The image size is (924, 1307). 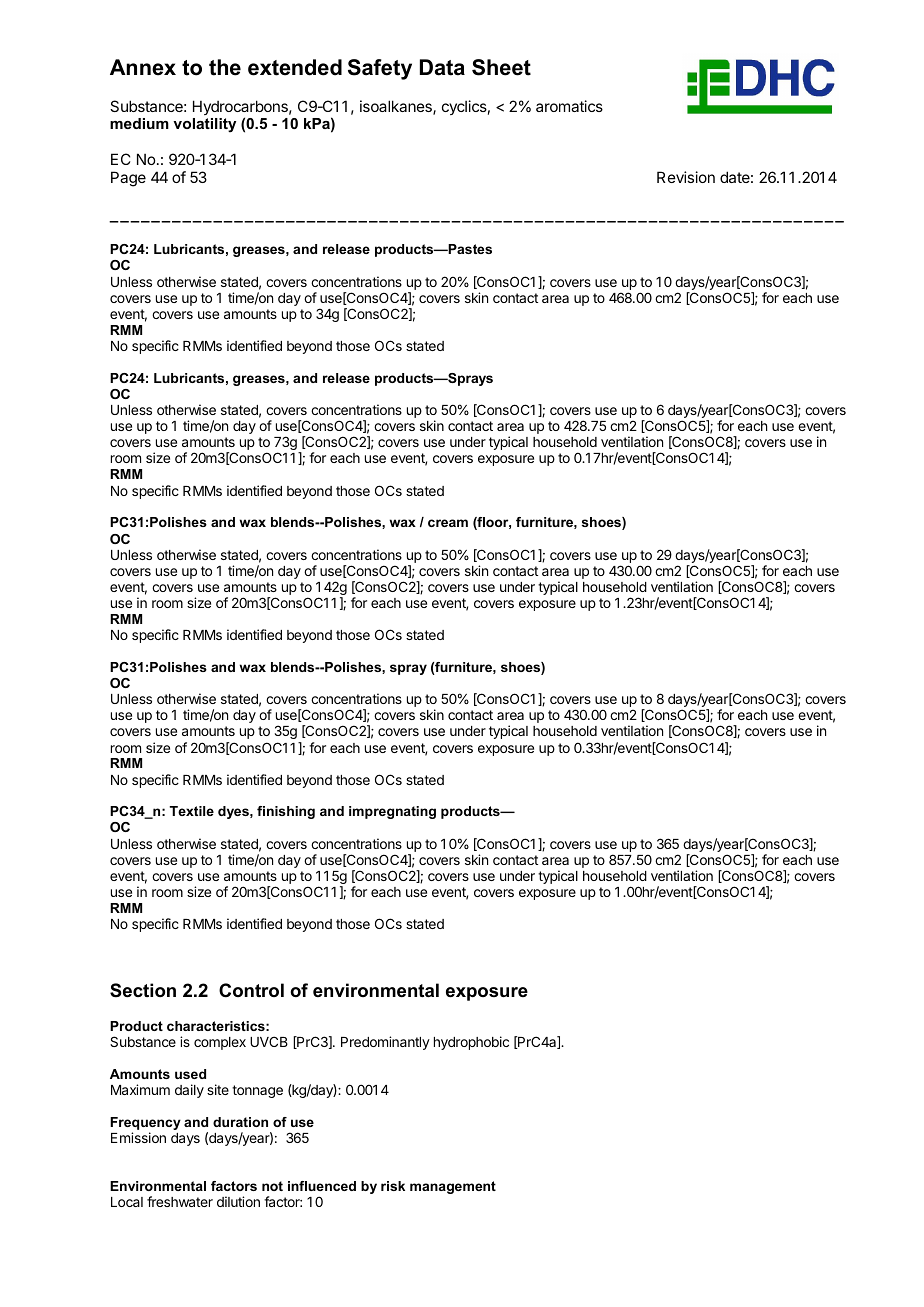 I want to click on Revision, so click(x=686, y=177).
